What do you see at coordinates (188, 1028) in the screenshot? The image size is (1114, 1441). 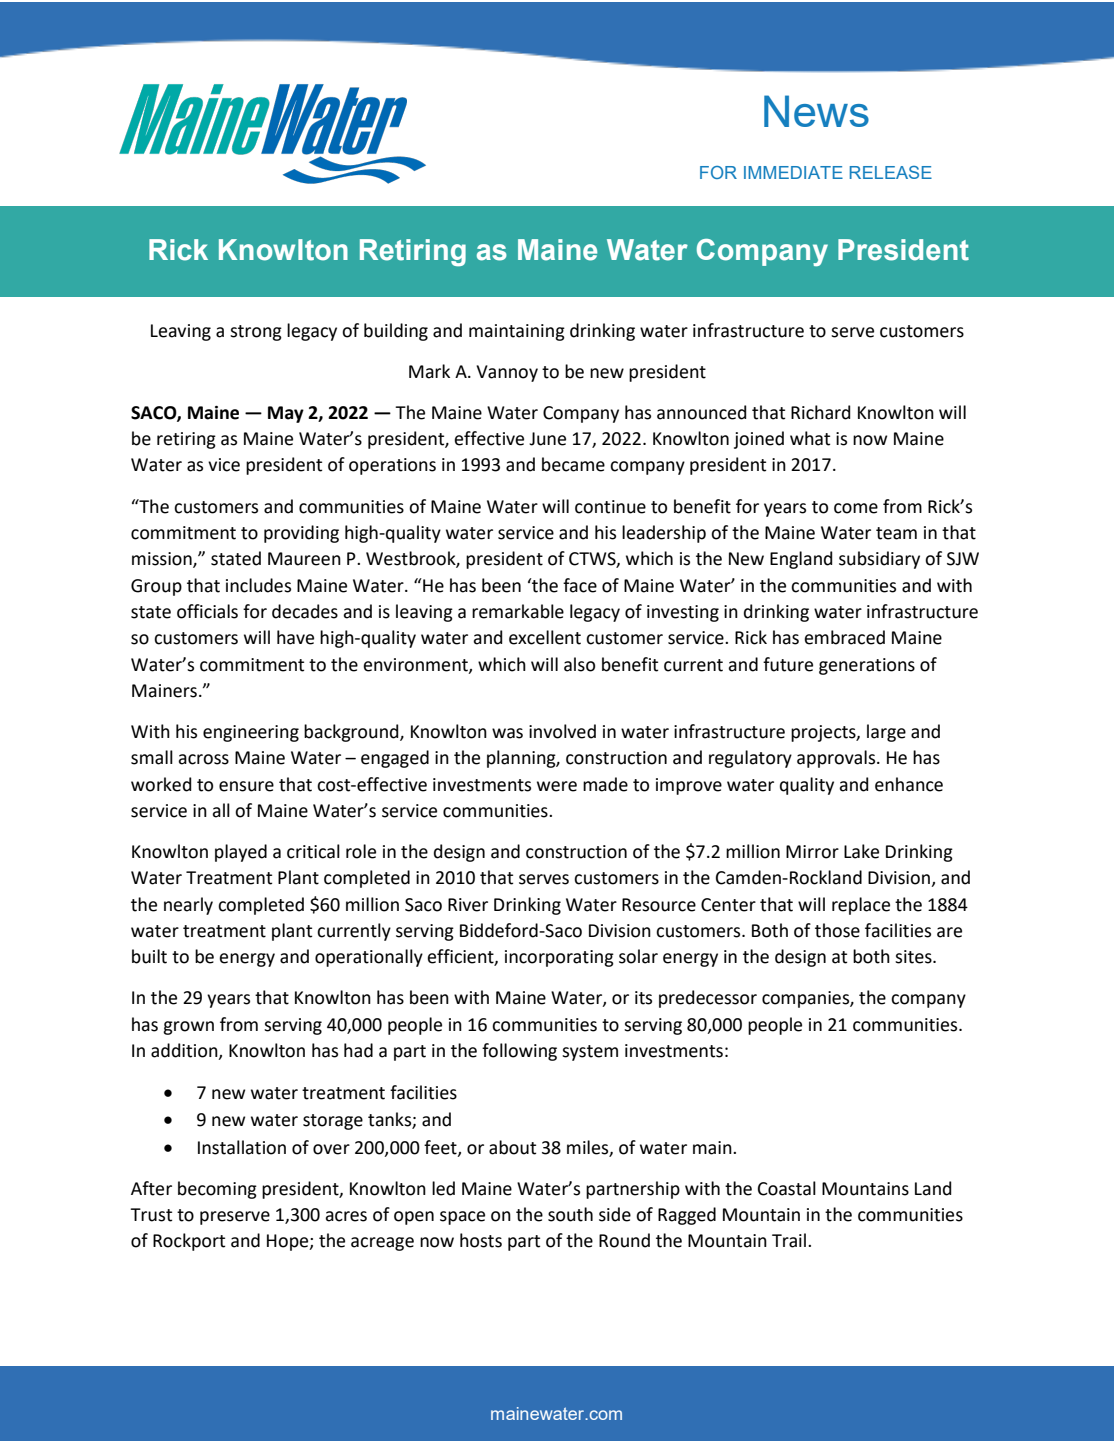 I see `grown` at bounding box center [188, 1028].
